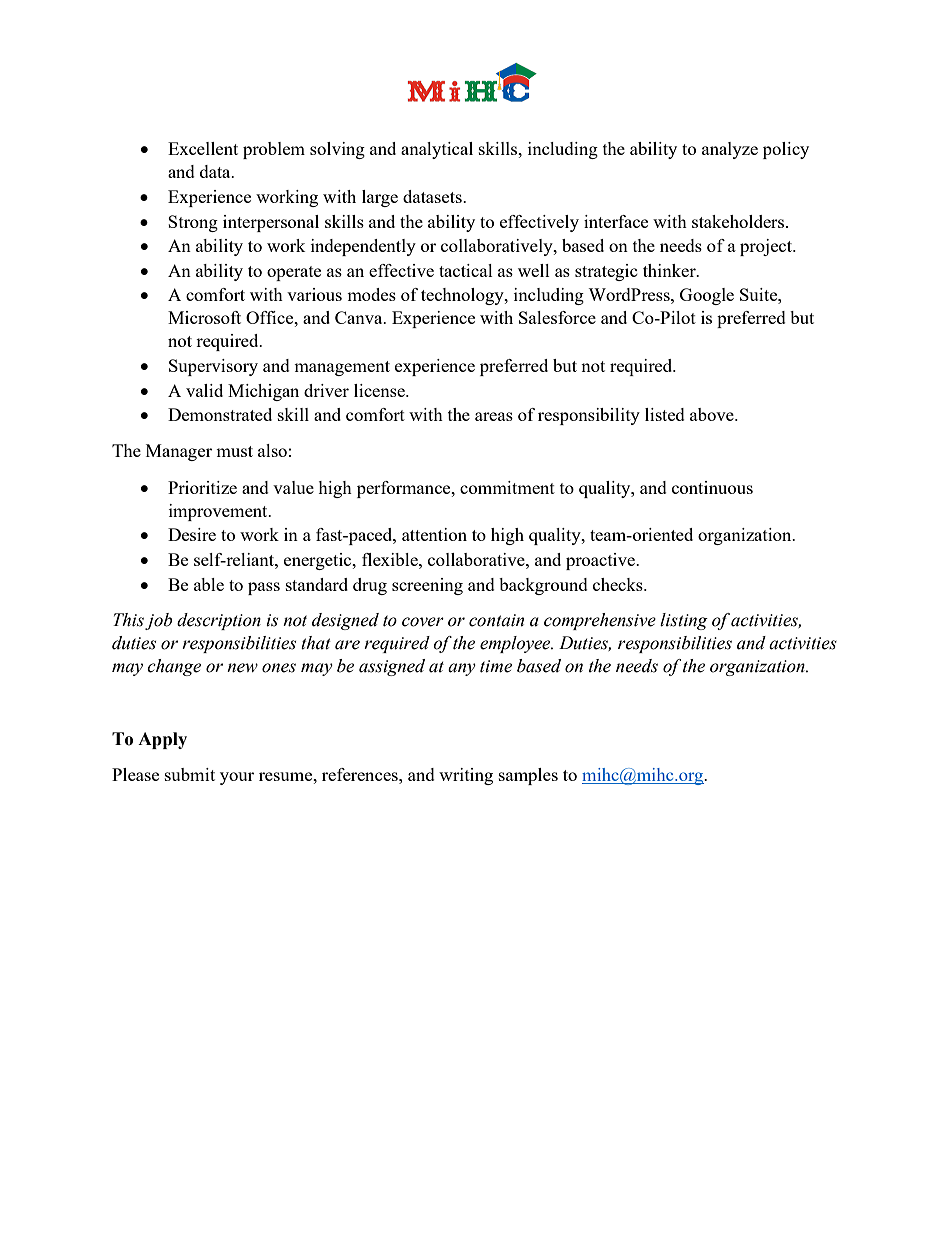  What do you see at coordinates (730, 150) in the page?
I see `analyze` at bounding box center [730, 150].
